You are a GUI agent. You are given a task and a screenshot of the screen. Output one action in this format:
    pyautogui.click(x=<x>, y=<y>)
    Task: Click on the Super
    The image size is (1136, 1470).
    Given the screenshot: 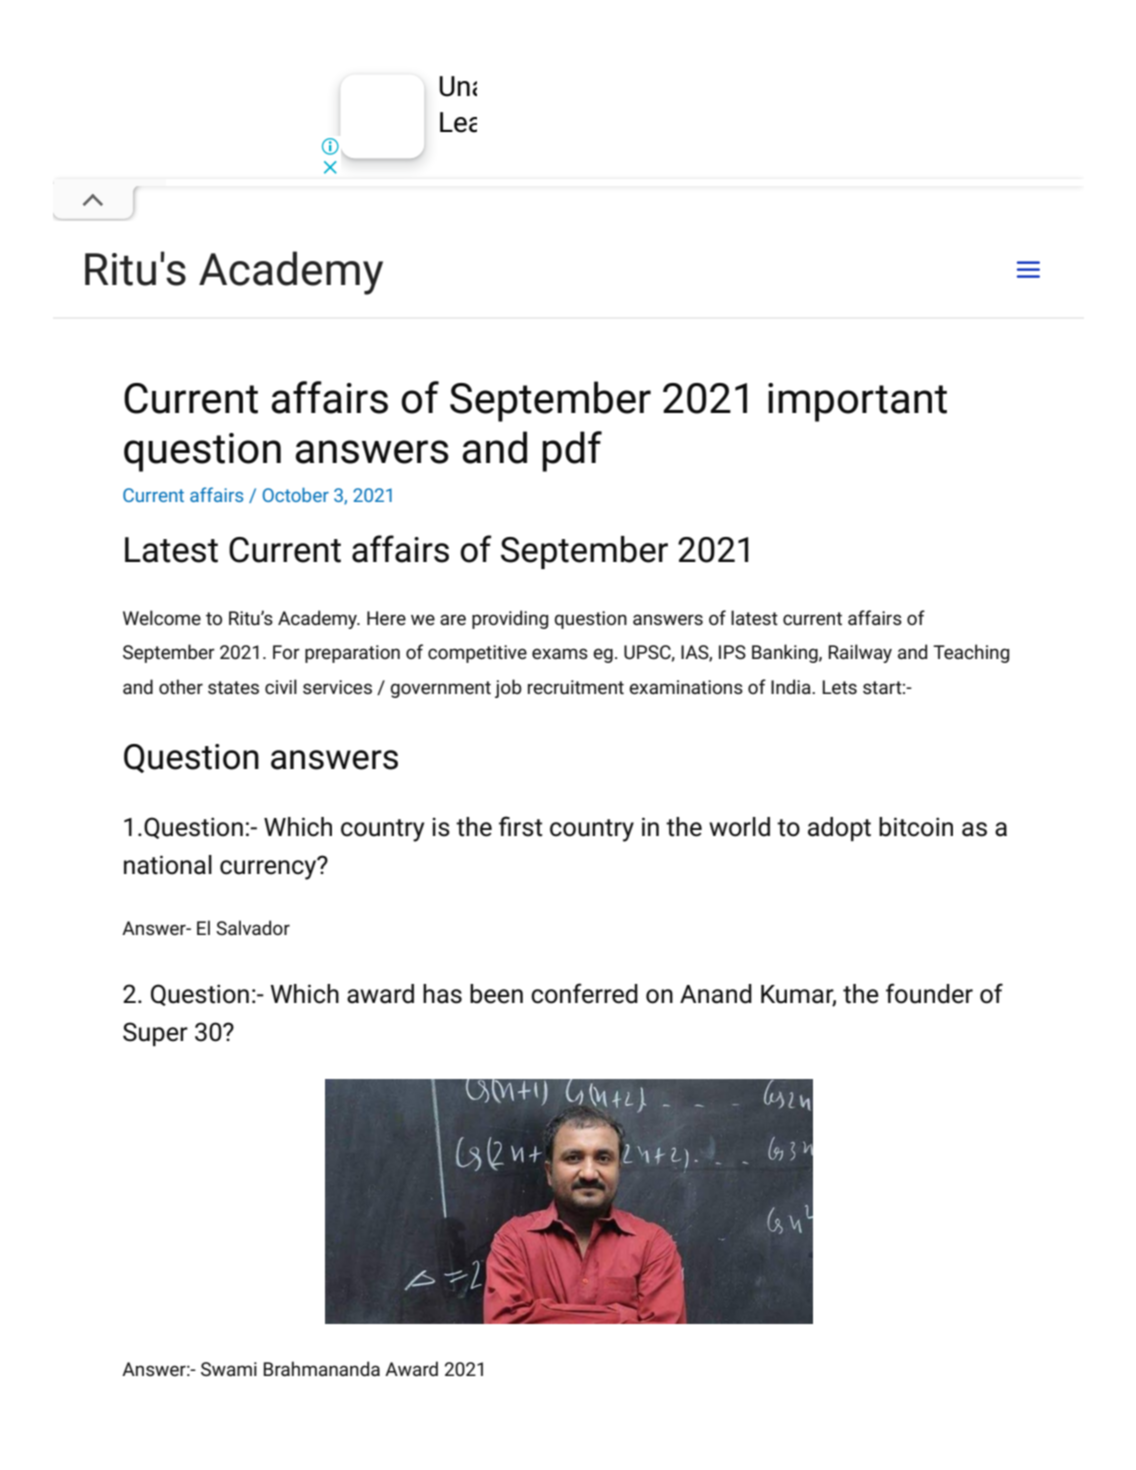 What is the action you would take?
    pyautogui.click(x=155, y=1034)
